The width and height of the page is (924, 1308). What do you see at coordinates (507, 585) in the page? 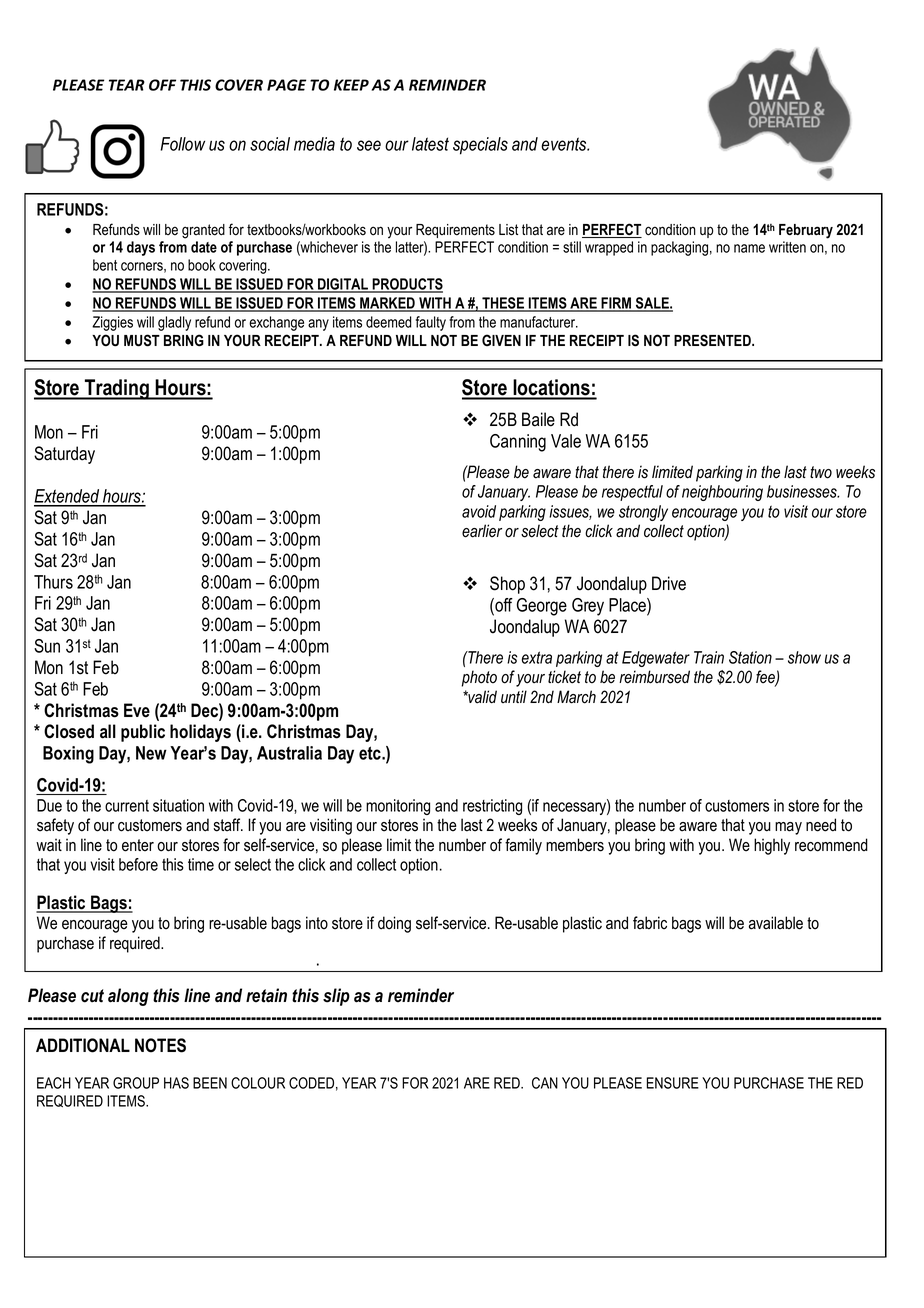
I see `Shop` at bounding box center [507, 585].
